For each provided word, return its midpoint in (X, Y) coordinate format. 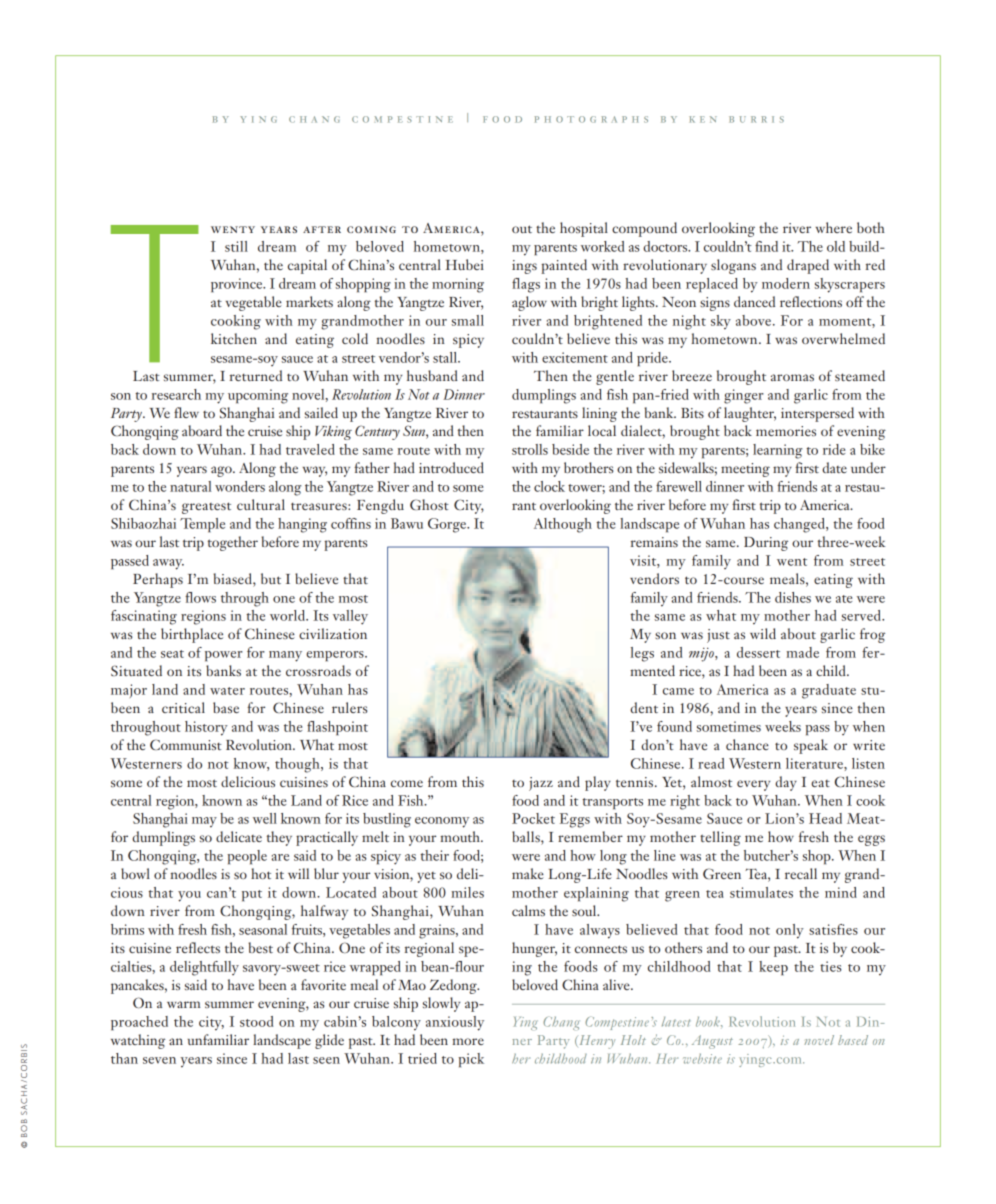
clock (549, 486)
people (247, 857)
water (227, 691)
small (468, 320)
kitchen (234, 338)
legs (642, 654)
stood (256, 1021)
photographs (591, 119)
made (802, 652)
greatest (206, 508)
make (528, 873)
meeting (745, 470)
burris (756, 119)
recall (801, 873)
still (236, 246)
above (755, 320)
